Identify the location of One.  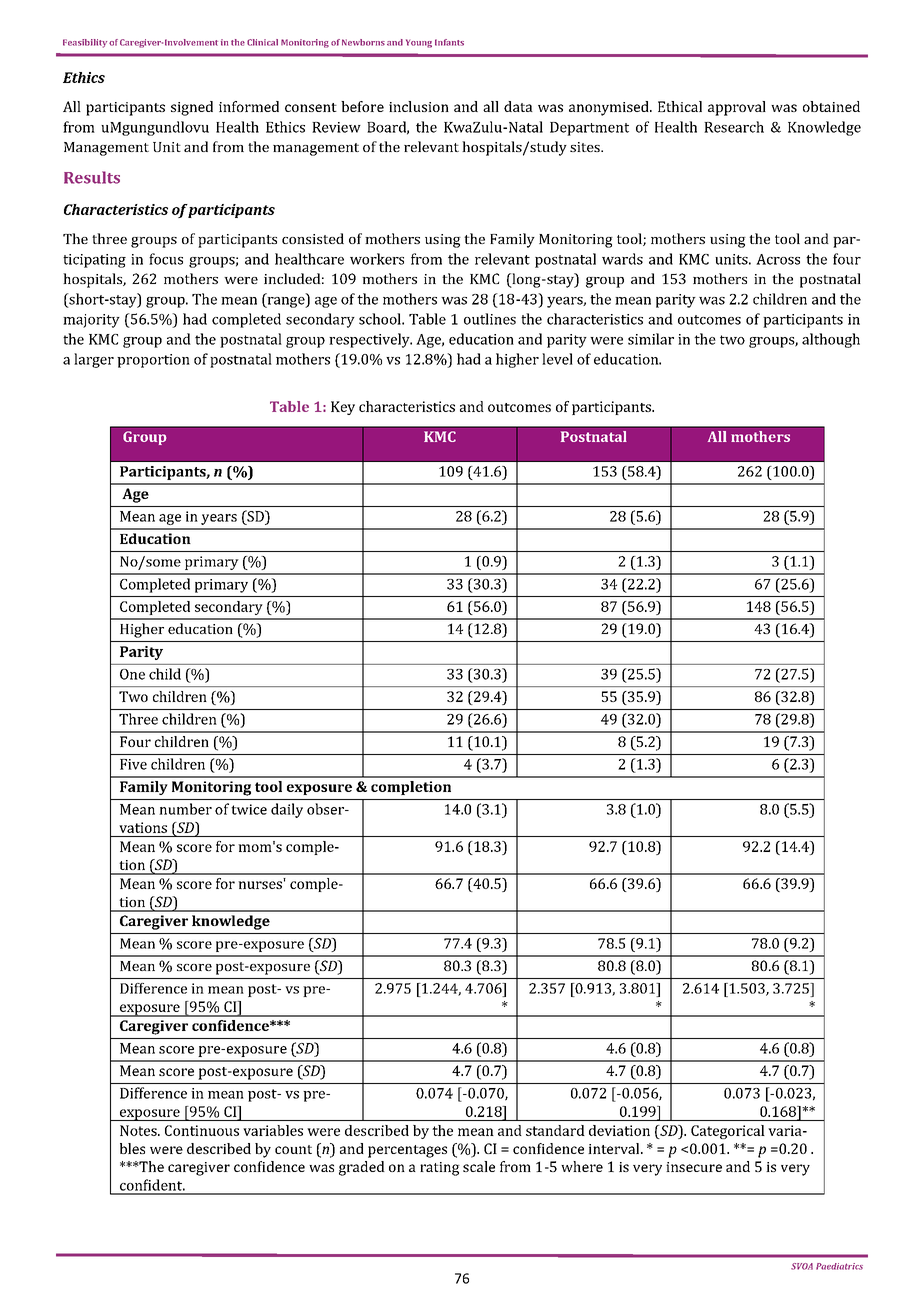
(132, 674).
